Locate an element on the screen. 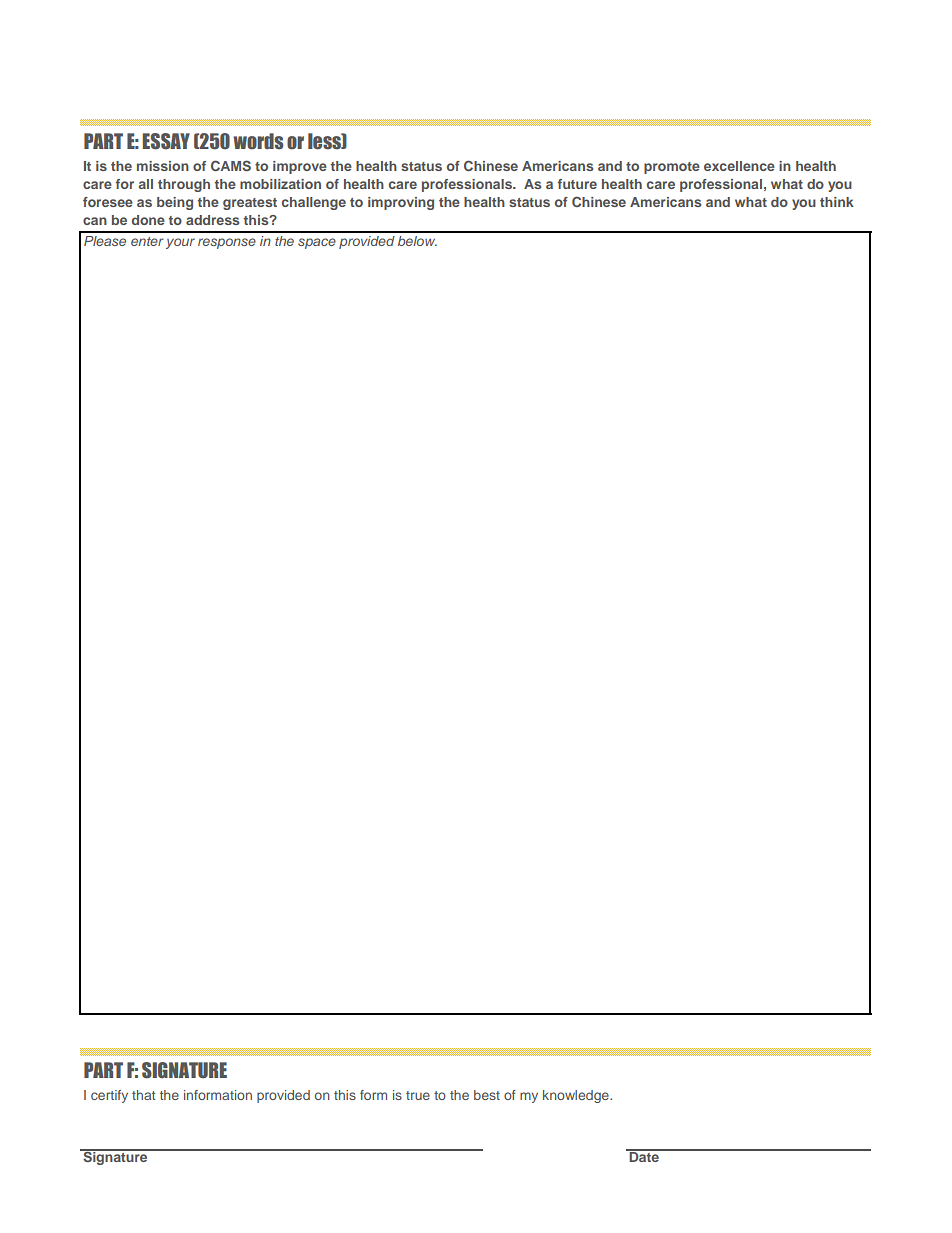 This screenshot has width=952, height=1233. certify is located at coordinates (109, 1096).
